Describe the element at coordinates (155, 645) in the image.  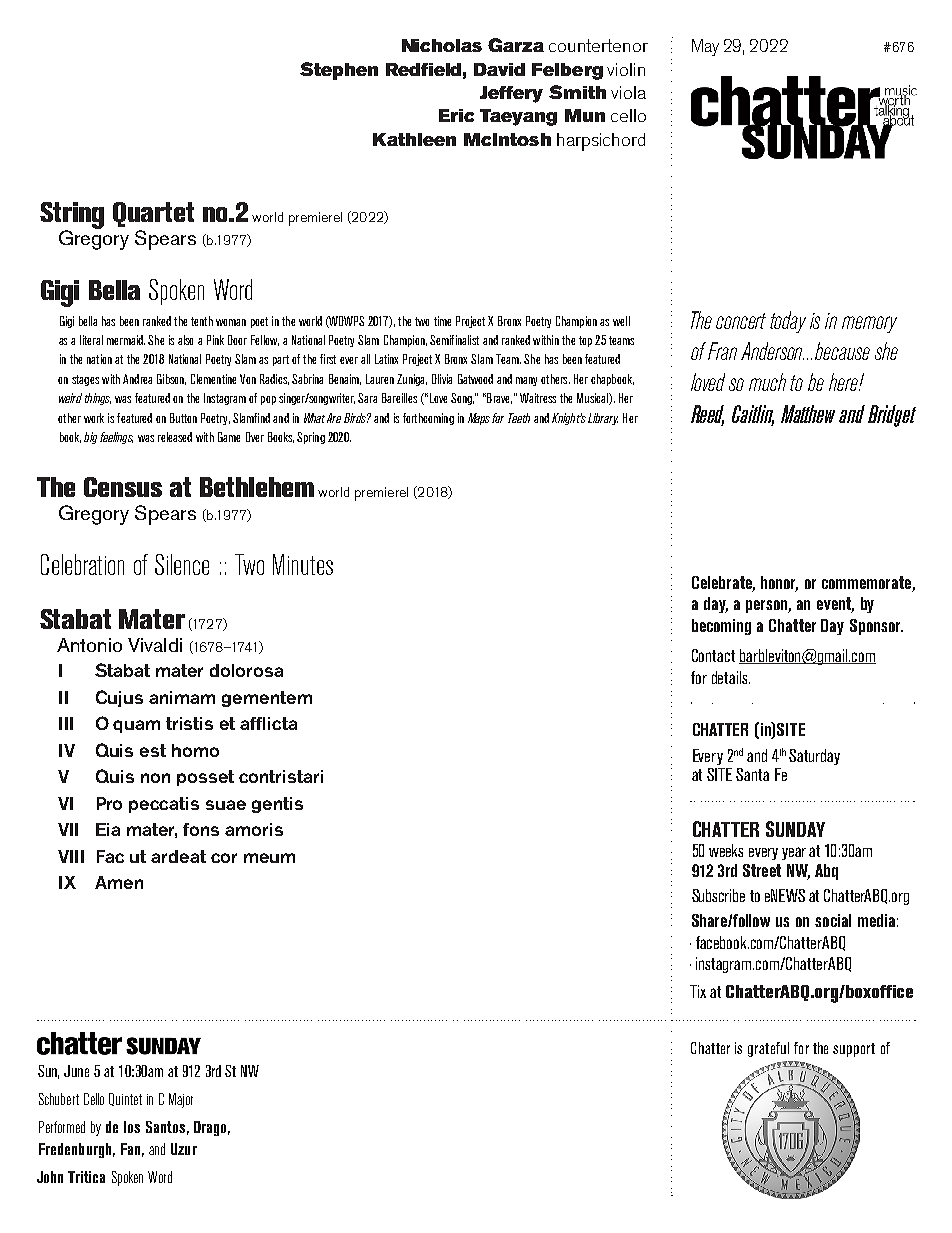
I see `Vivaldi` at that location.
